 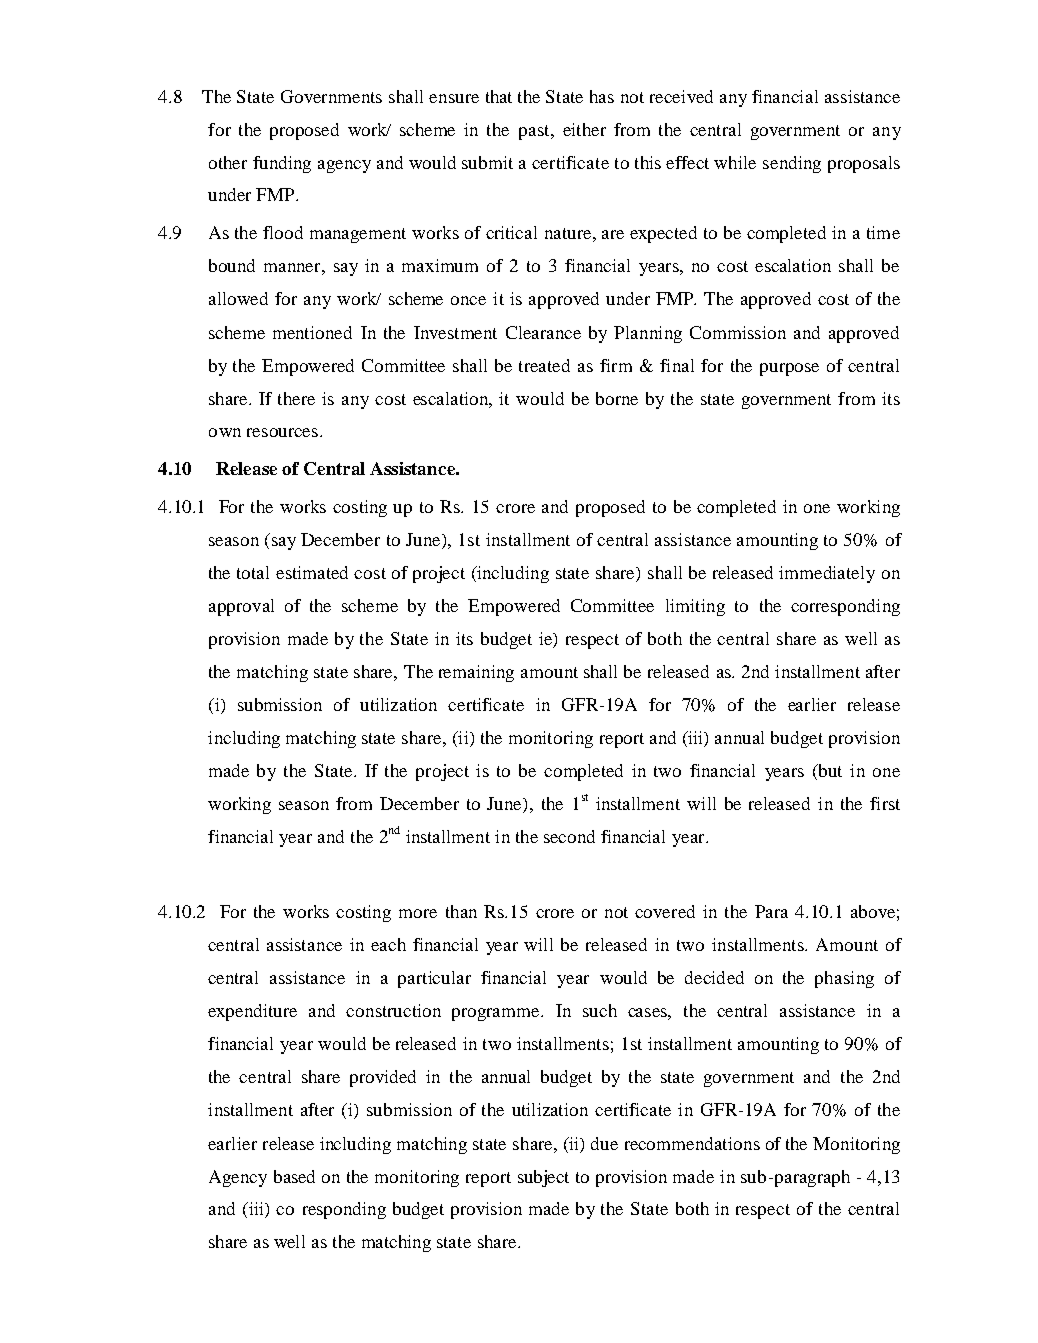 I want to click on funding, so click(x=282, y=164).
